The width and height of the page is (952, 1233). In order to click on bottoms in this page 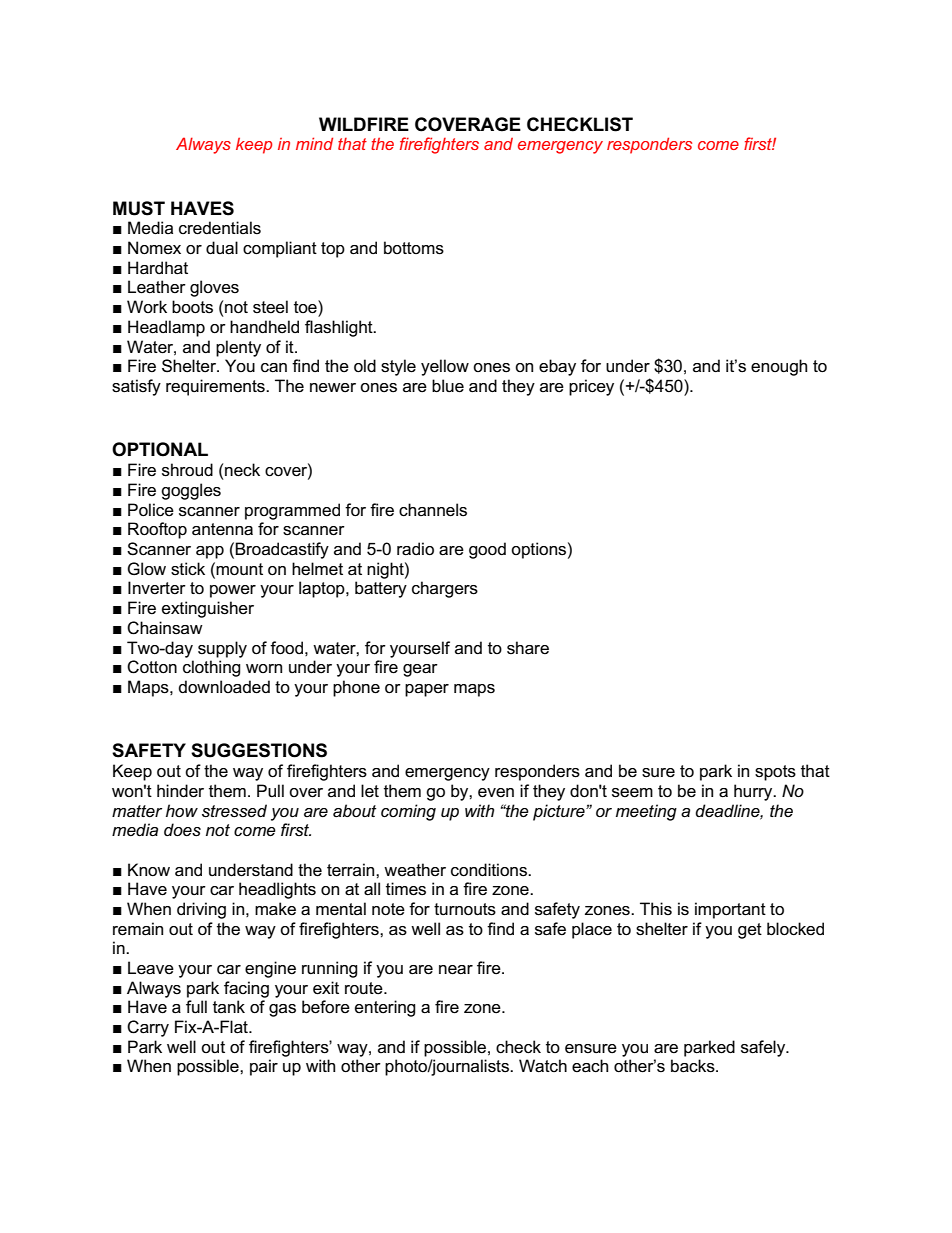, I will do `click(414, 248)`.
